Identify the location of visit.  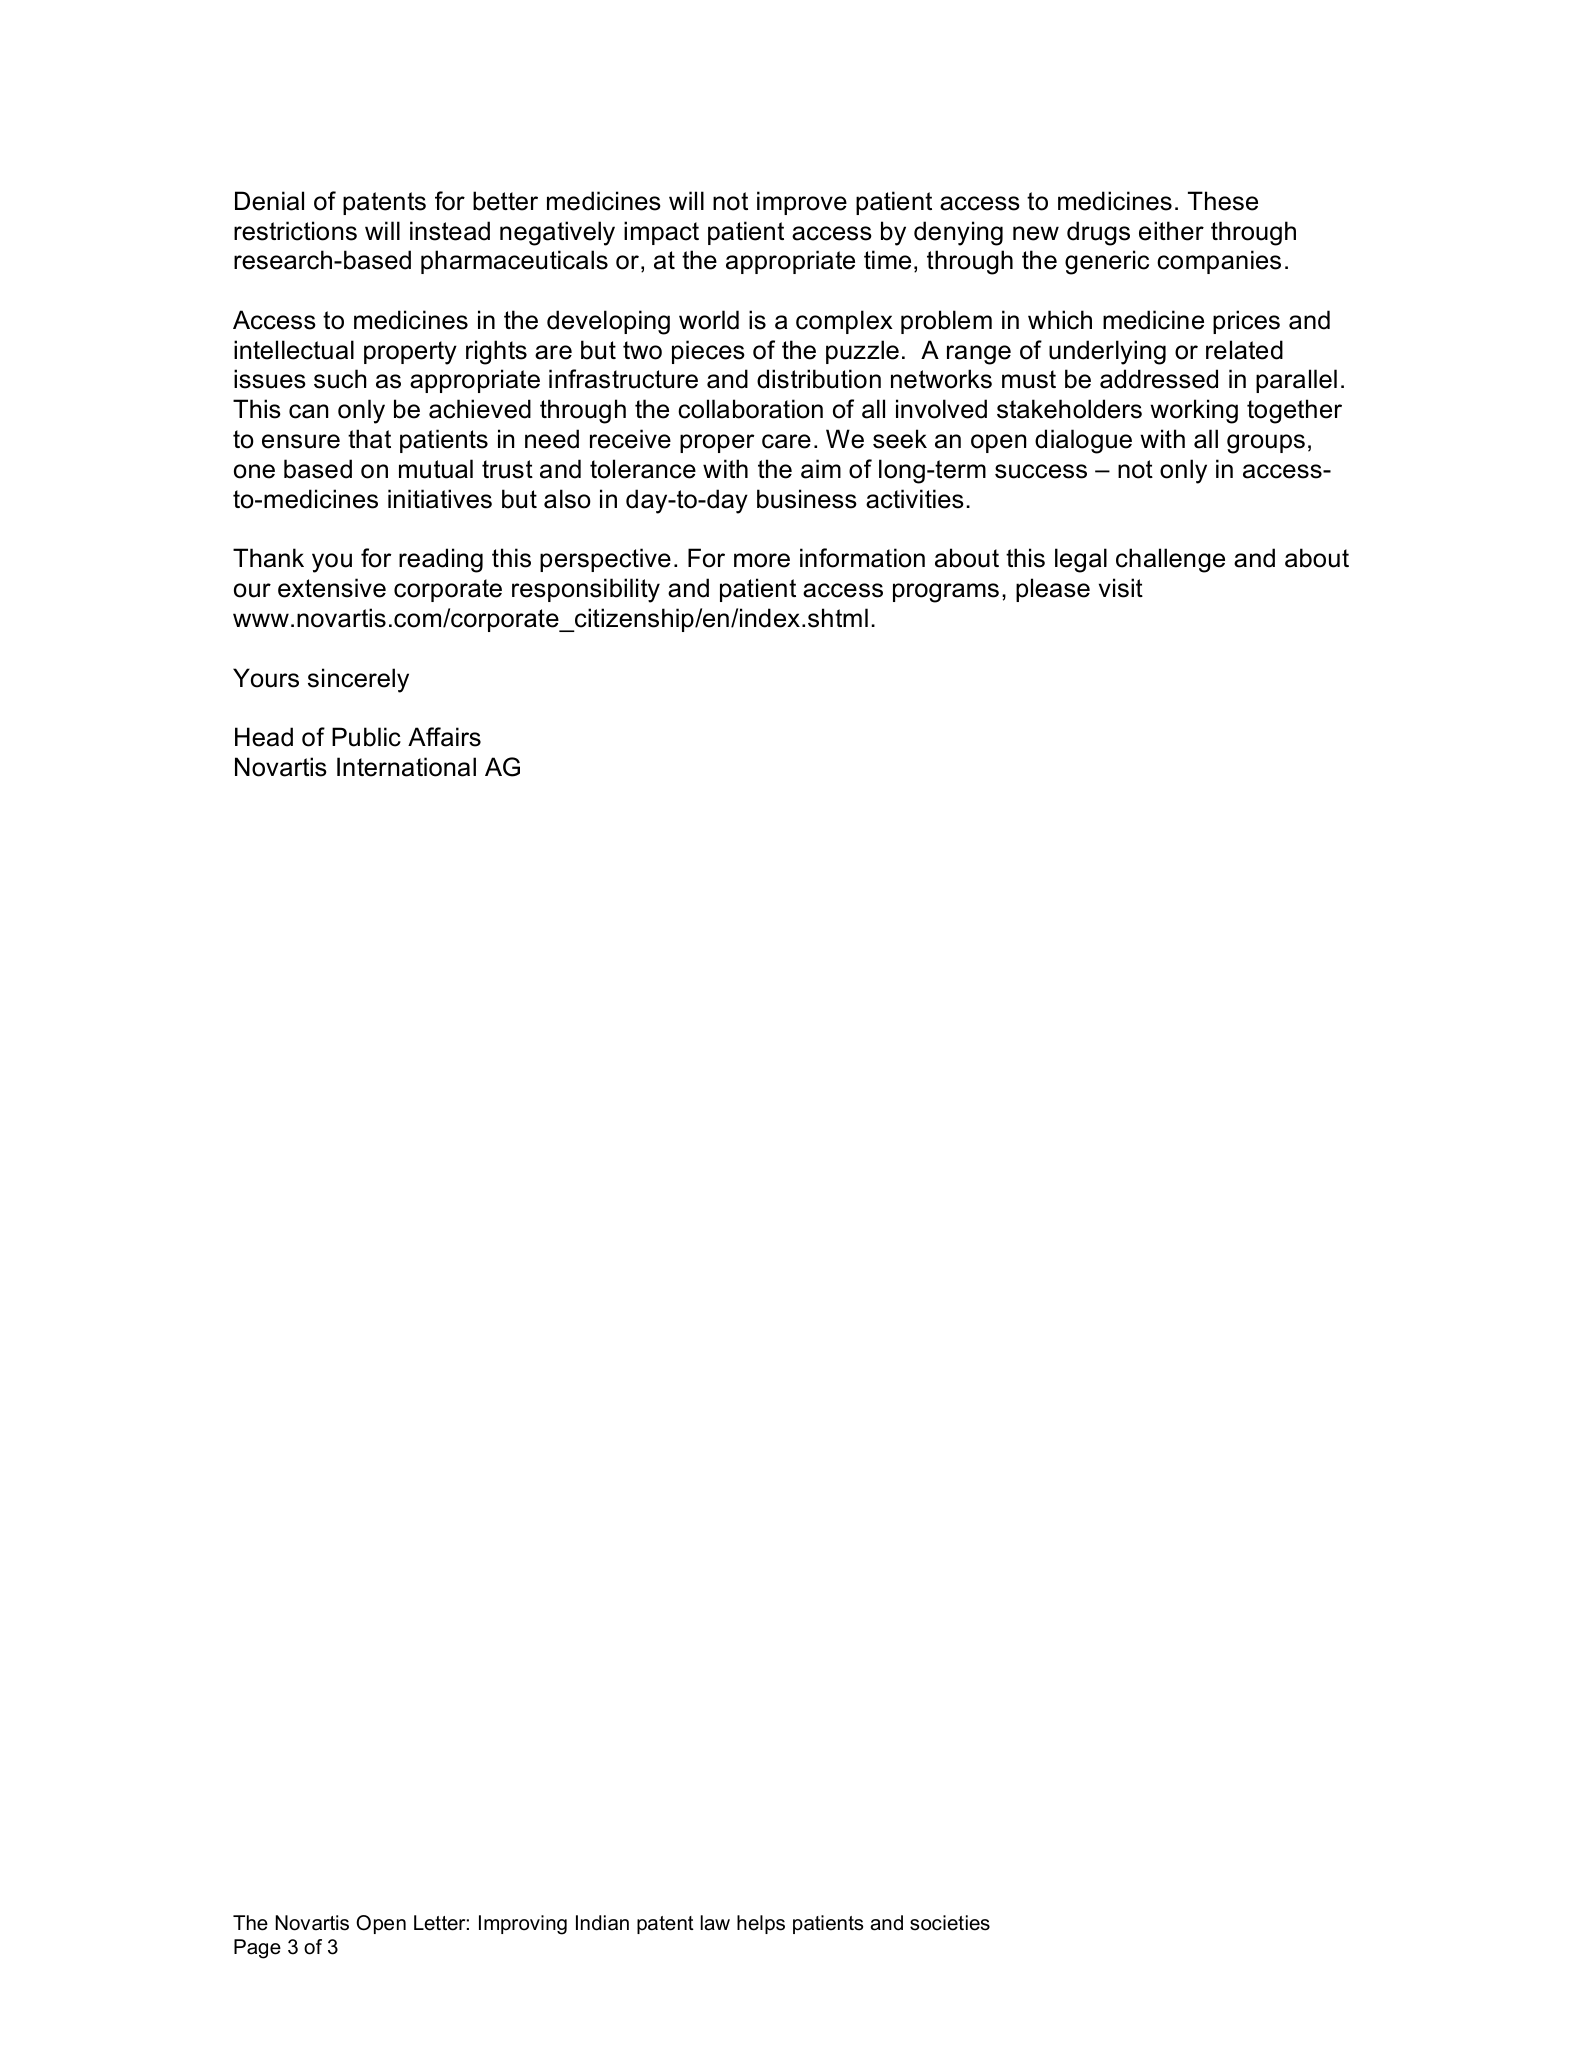
(1121, 588).
